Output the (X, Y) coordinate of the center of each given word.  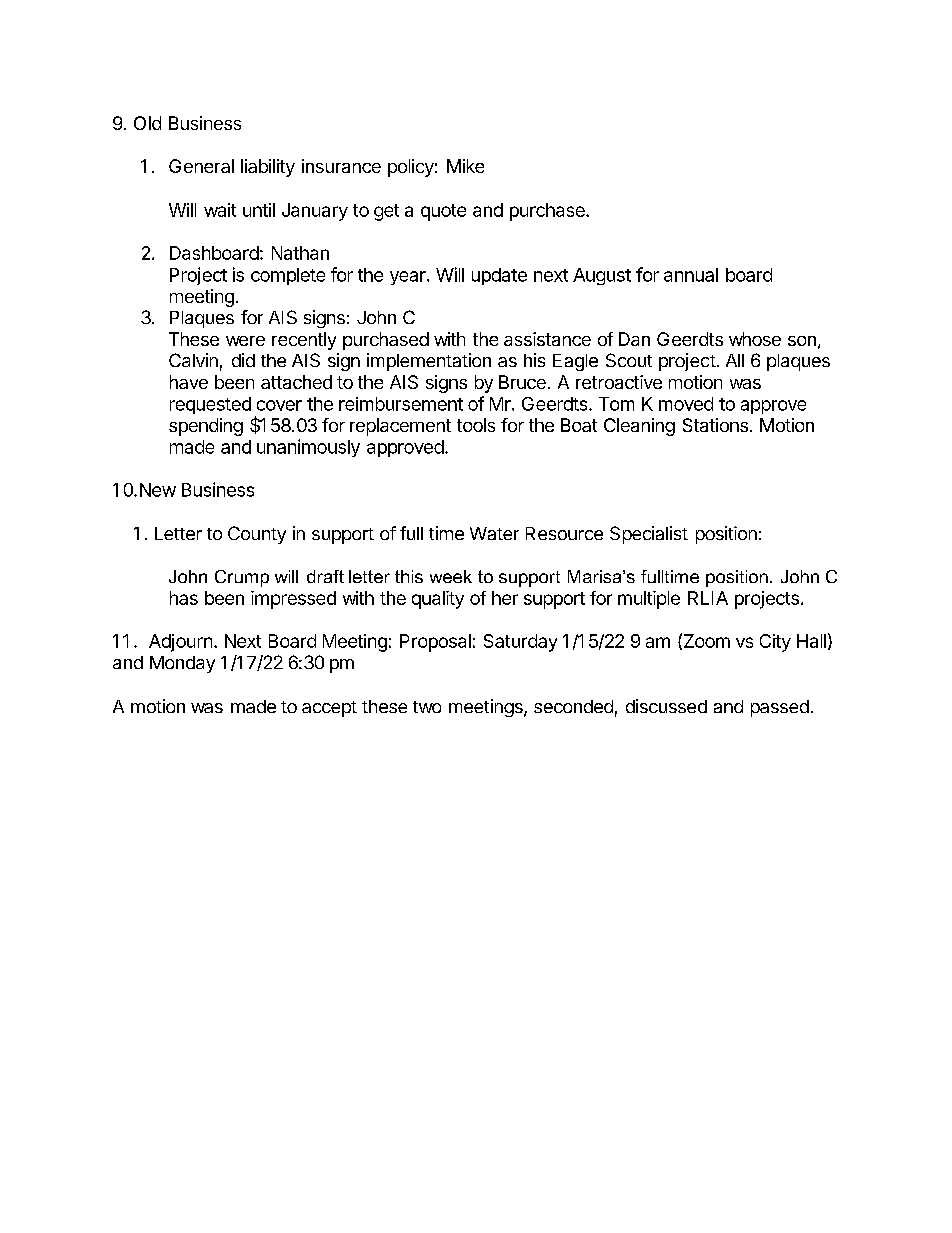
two (427, 707)
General (201, 166)
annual (691, 275)
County (257, 535)
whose (755, 339)
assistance (547, 339)
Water (494, 533)
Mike (465, 166)
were (245, 341)
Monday (182, 664)
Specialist (649, 535)
